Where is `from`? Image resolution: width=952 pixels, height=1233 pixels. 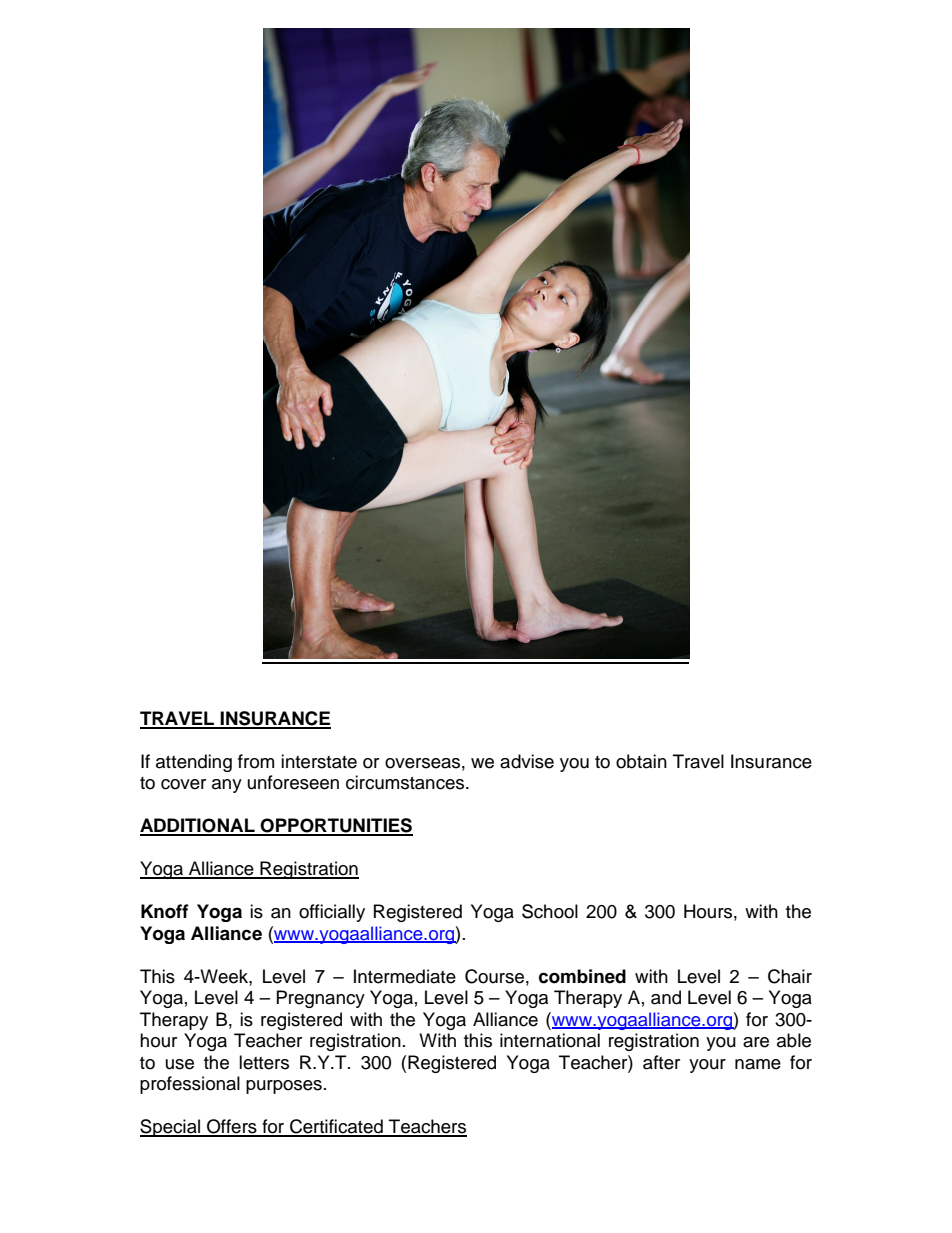 from is located at coordinates (256, 761).
